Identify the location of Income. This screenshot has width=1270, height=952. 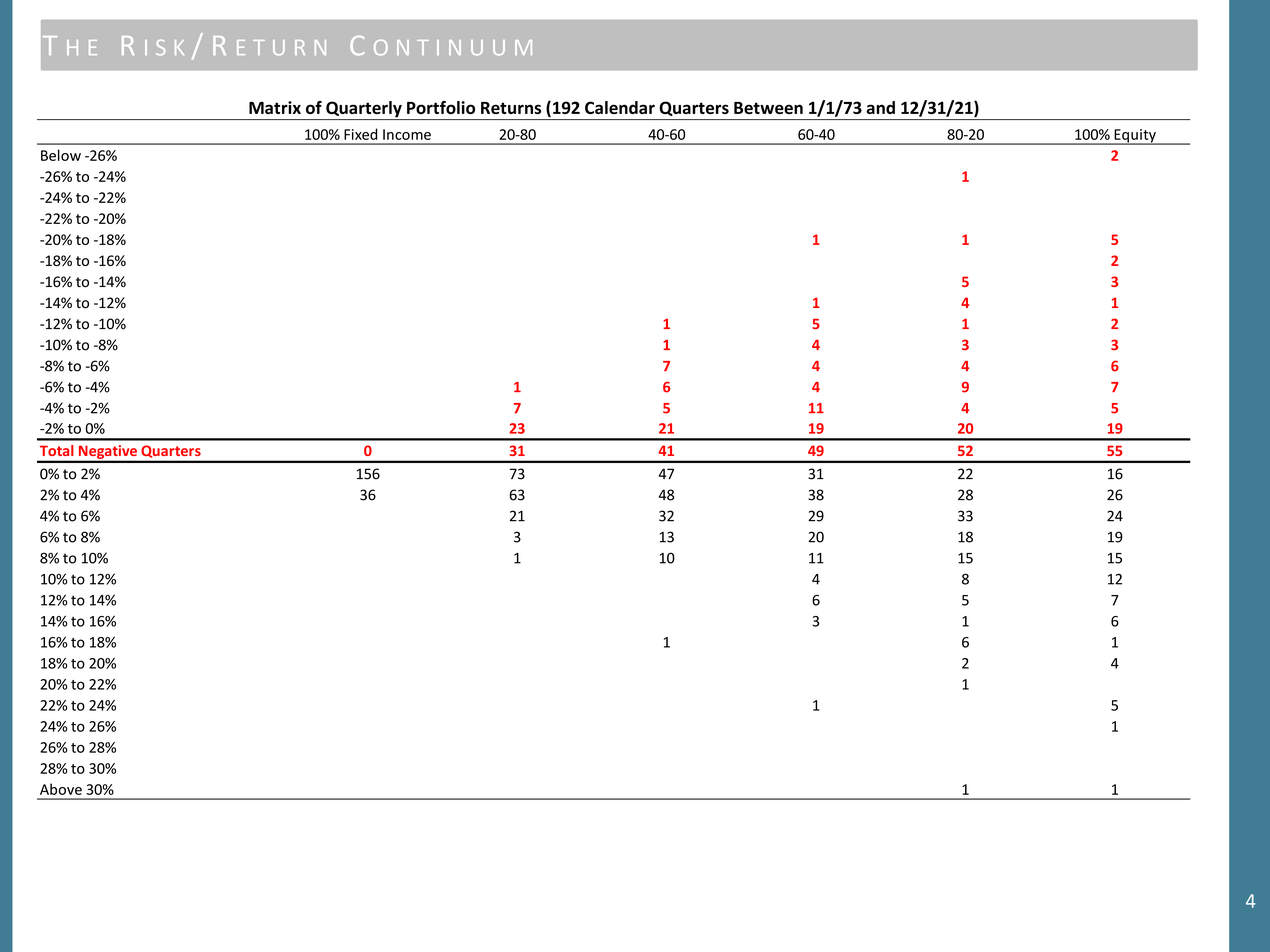
(407, 134).
